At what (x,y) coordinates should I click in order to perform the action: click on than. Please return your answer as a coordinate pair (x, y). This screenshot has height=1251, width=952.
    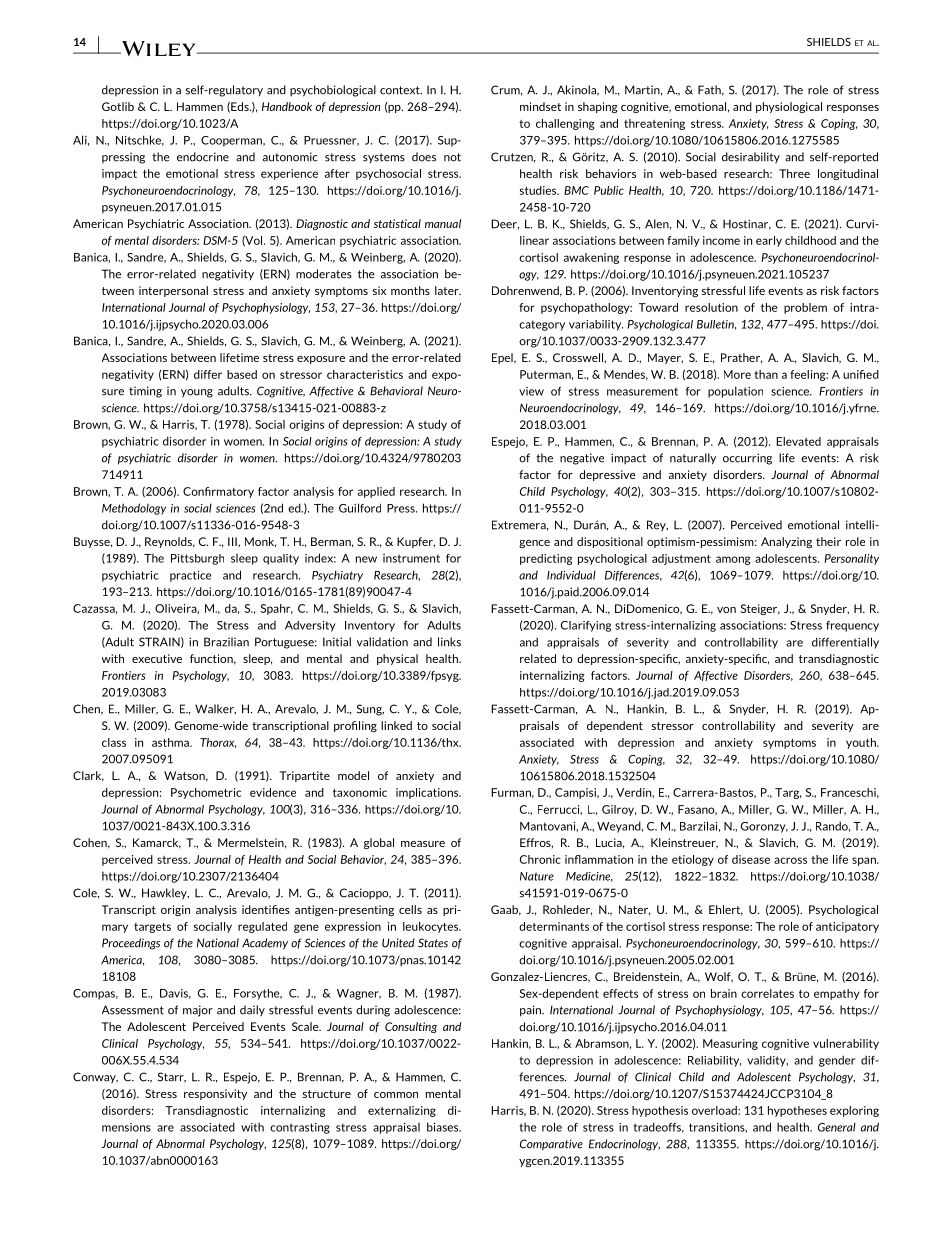
    Looking at the image, I should click on (766, 374).
